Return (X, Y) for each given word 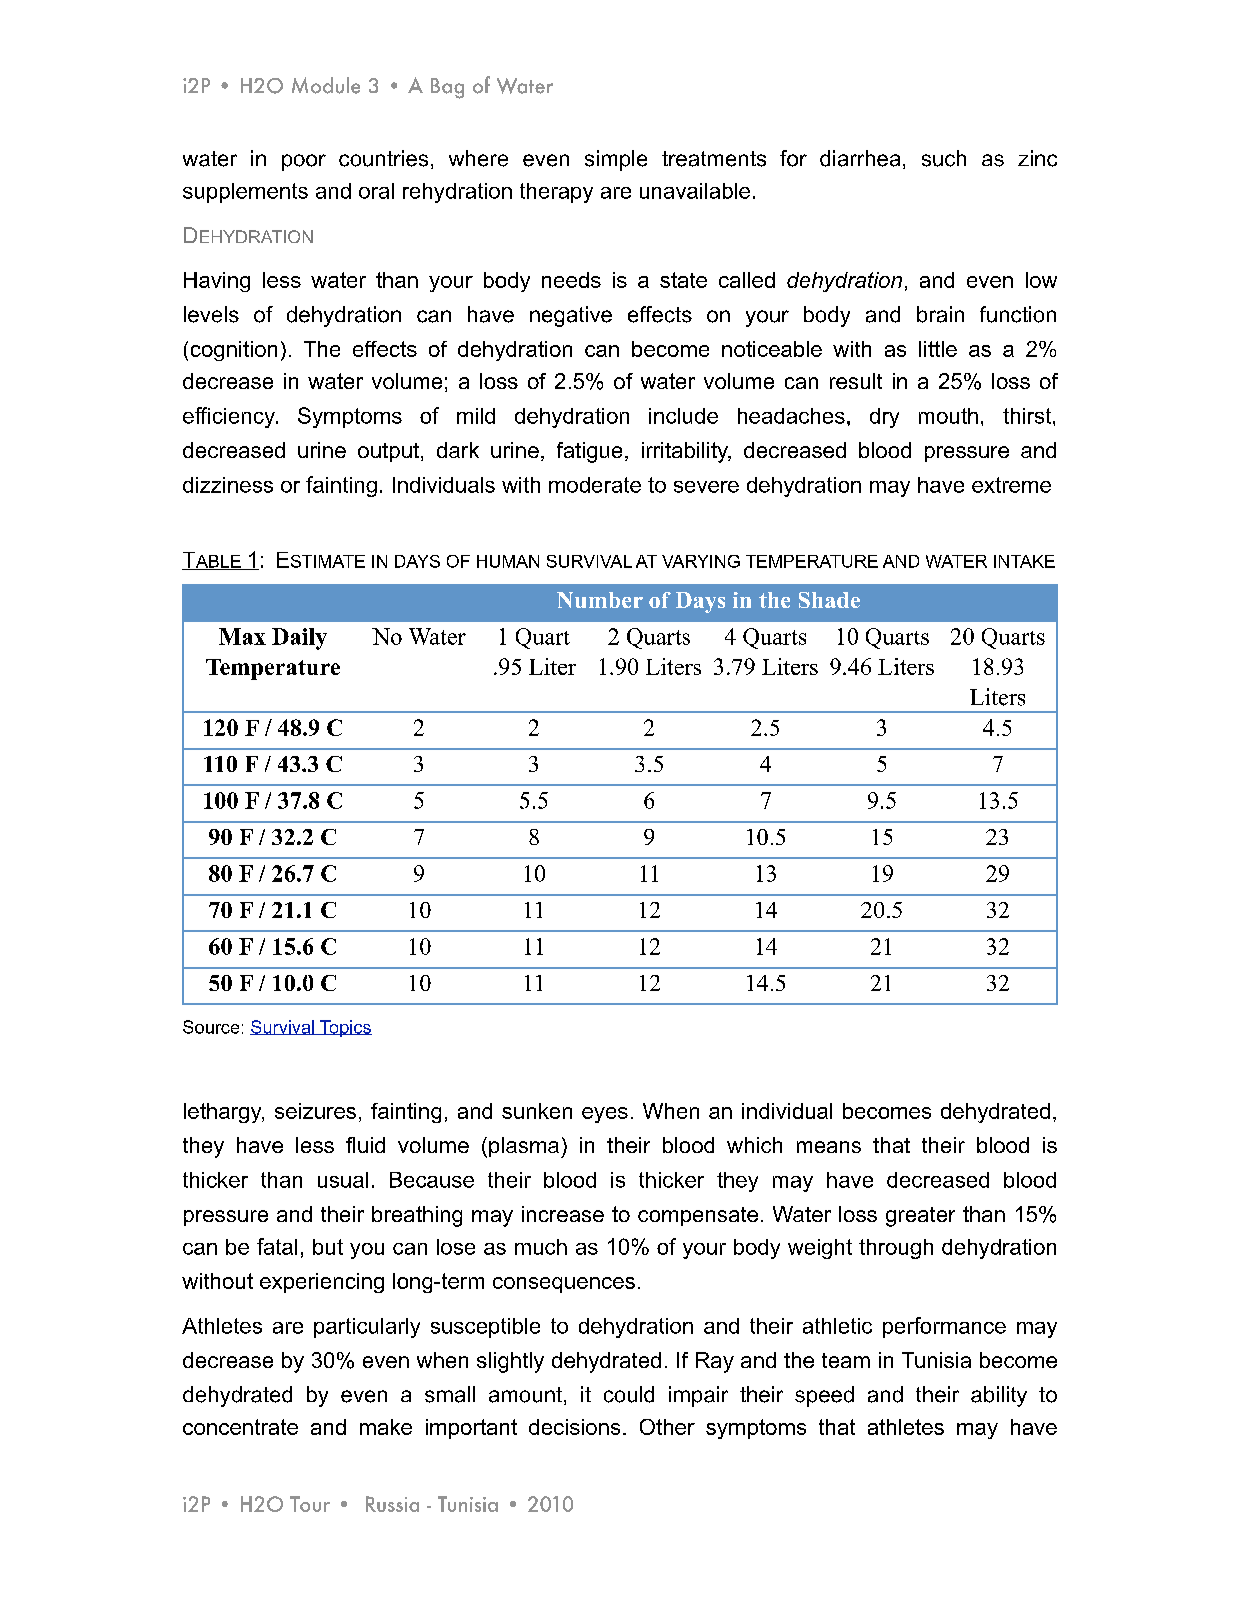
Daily (299, 639)
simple (616, 160)
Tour (310, 1504)
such (944, 158)
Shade (829, 600)
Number (600, 600)
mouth (948, 416)
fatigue (589, 452)
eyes (605, 1115)
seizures (315, 1111)
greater (920, 1217)
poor (304, 162)
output (390, 452)
